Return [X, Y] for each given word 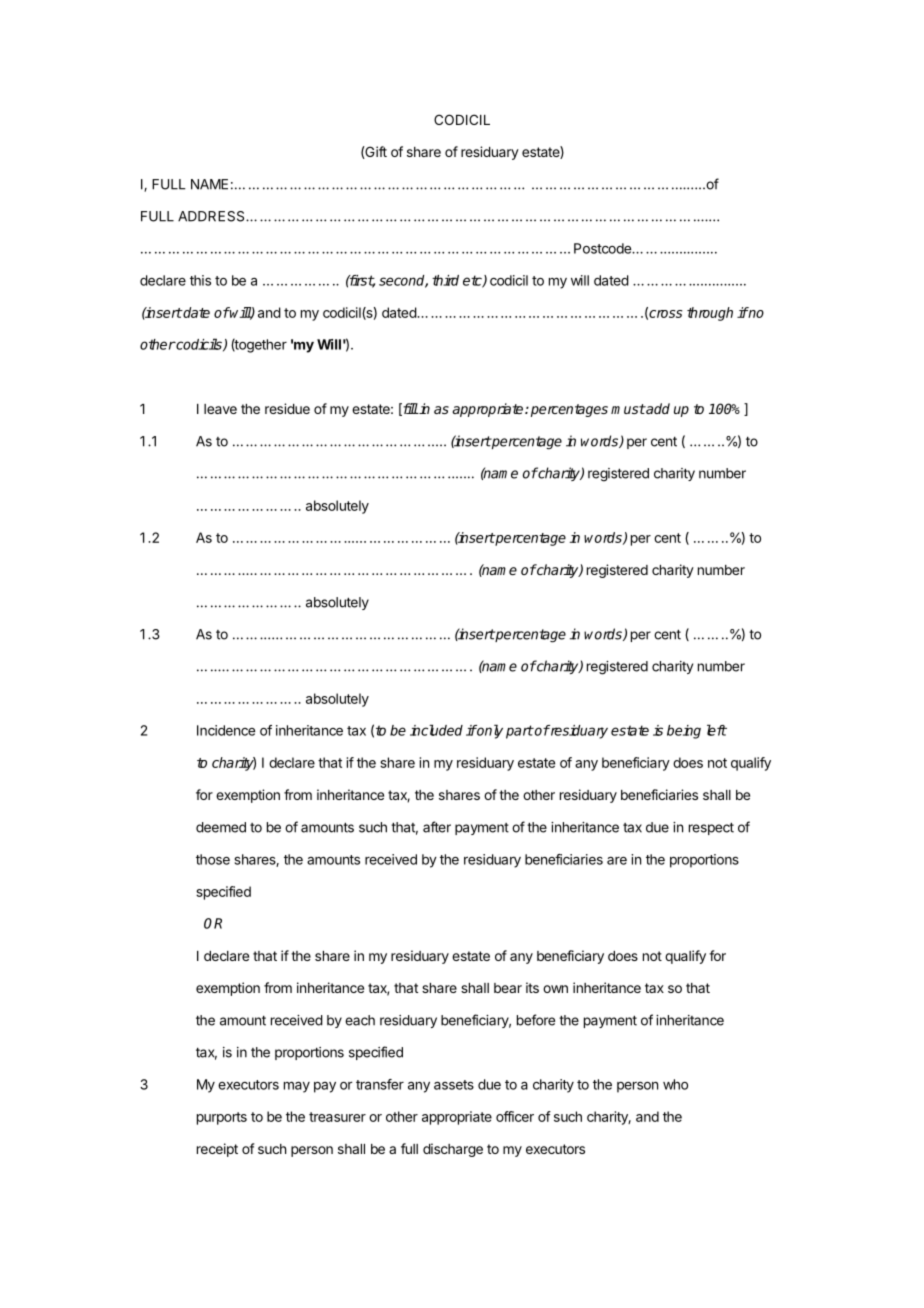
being [684, 732]
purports [222, 1118]
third [445, 280]
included [436, 730]
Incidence [226, 730]
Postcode [603, 248]
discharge [453, 1150]
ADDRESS [212, 216]
